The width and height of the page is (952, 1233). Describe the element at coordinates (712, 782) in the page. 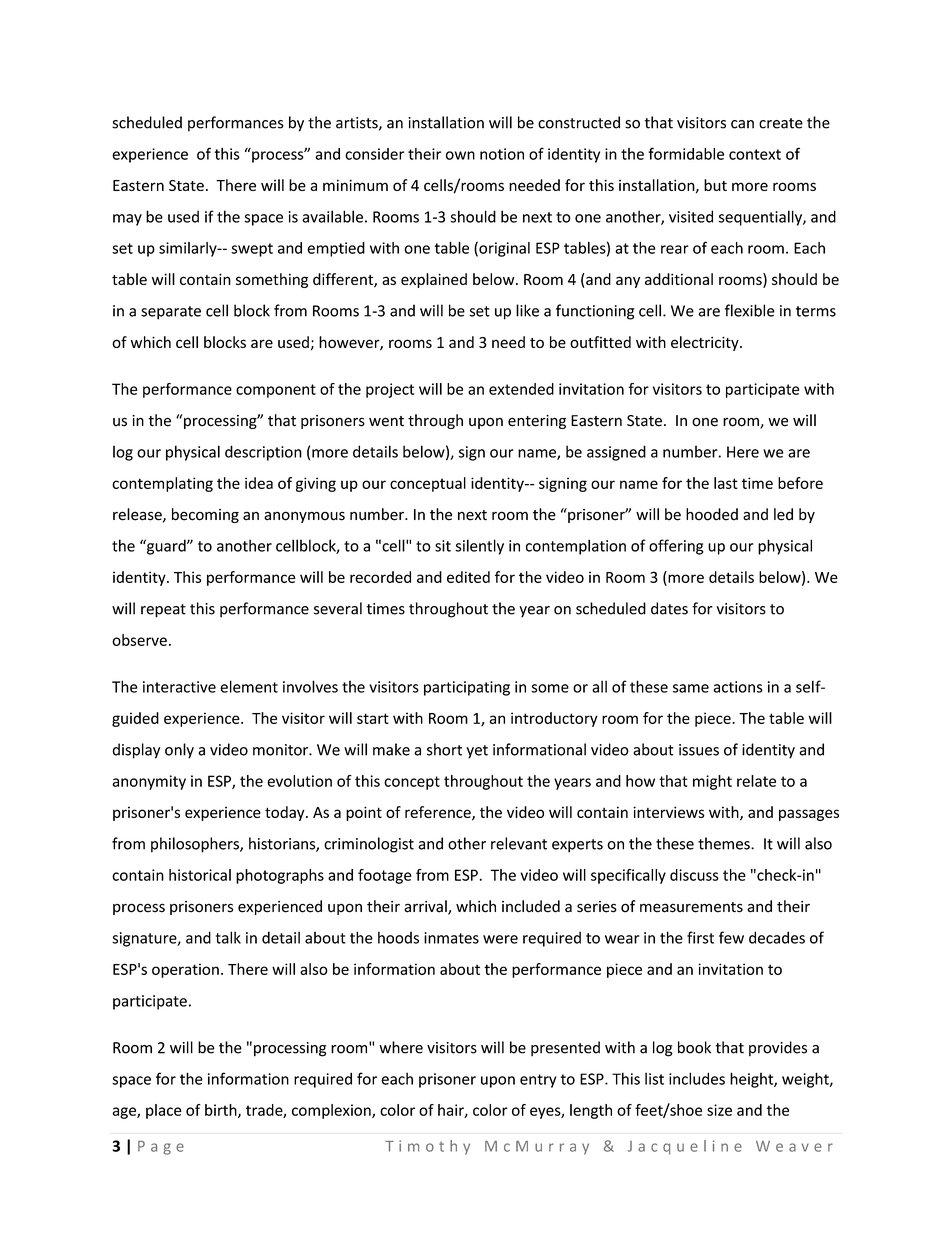

I see `might` at that location.
